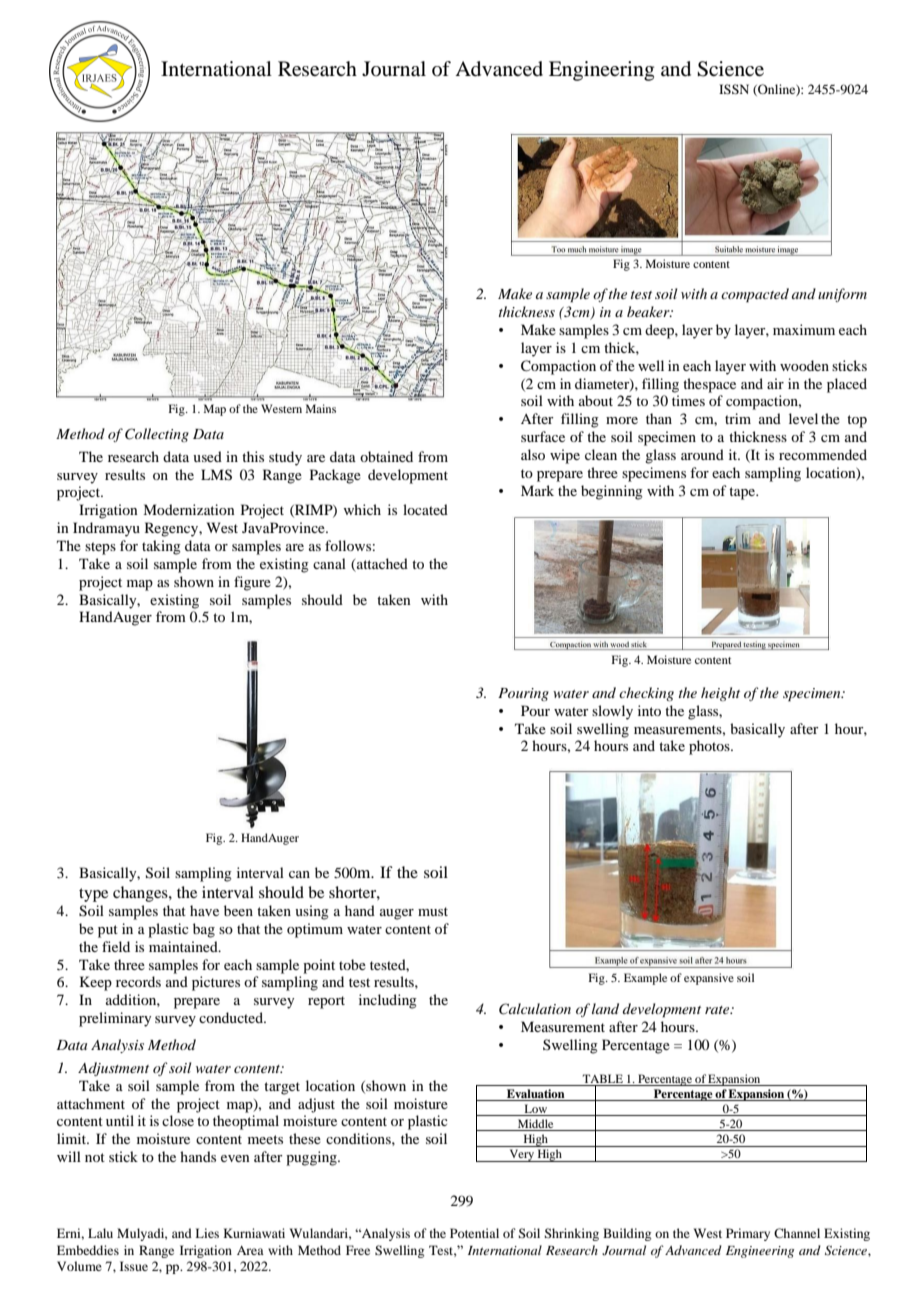 The image size is (924, 1307). What do you see at coordinates (184, 946) in the screenshot?
I see `maintained` at bounding box center [184, 946].
